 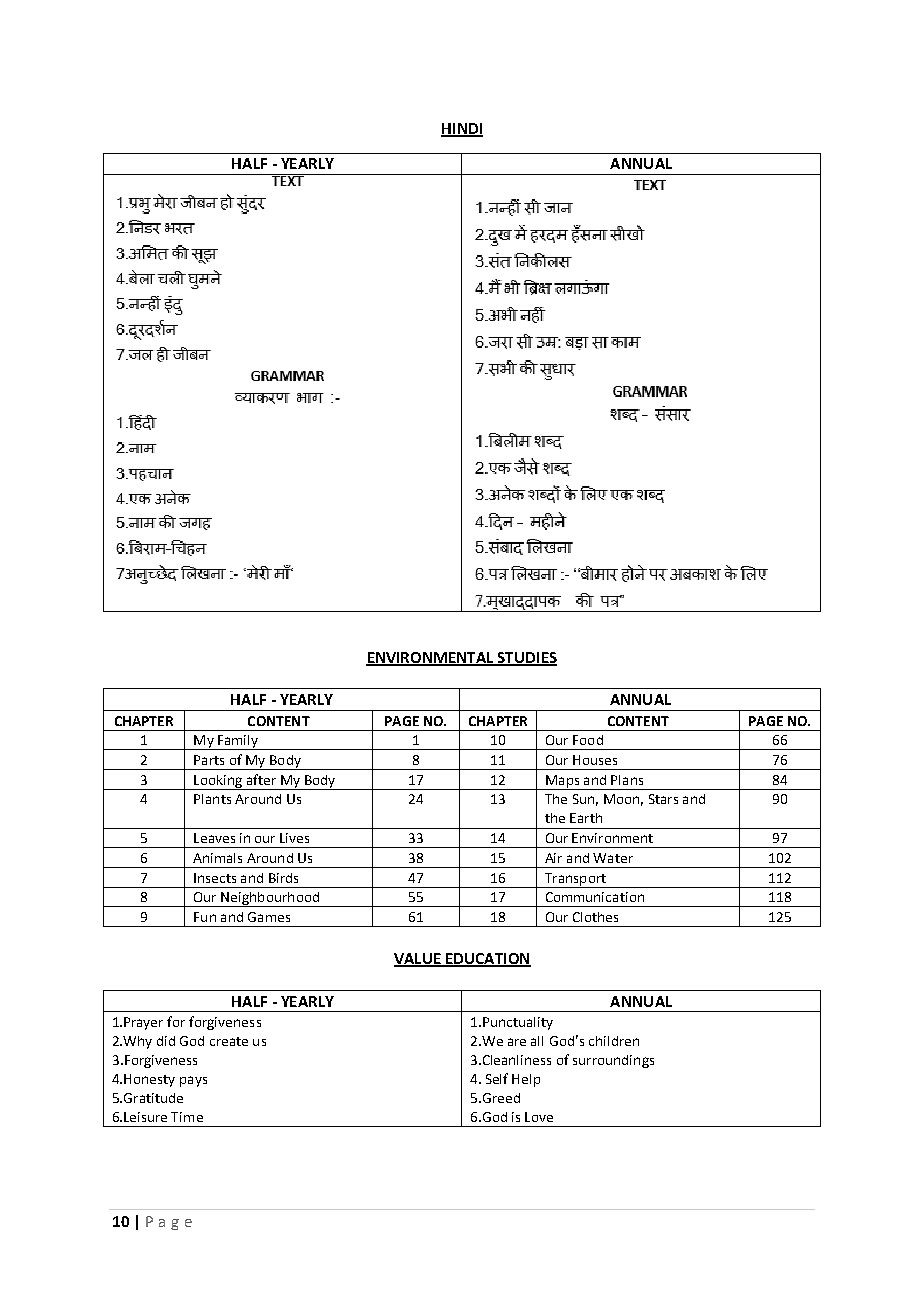 What do you see at coordinates (526, 658) in the screenshot?
I see `STUDIES` at bounding box center [526, 658].
